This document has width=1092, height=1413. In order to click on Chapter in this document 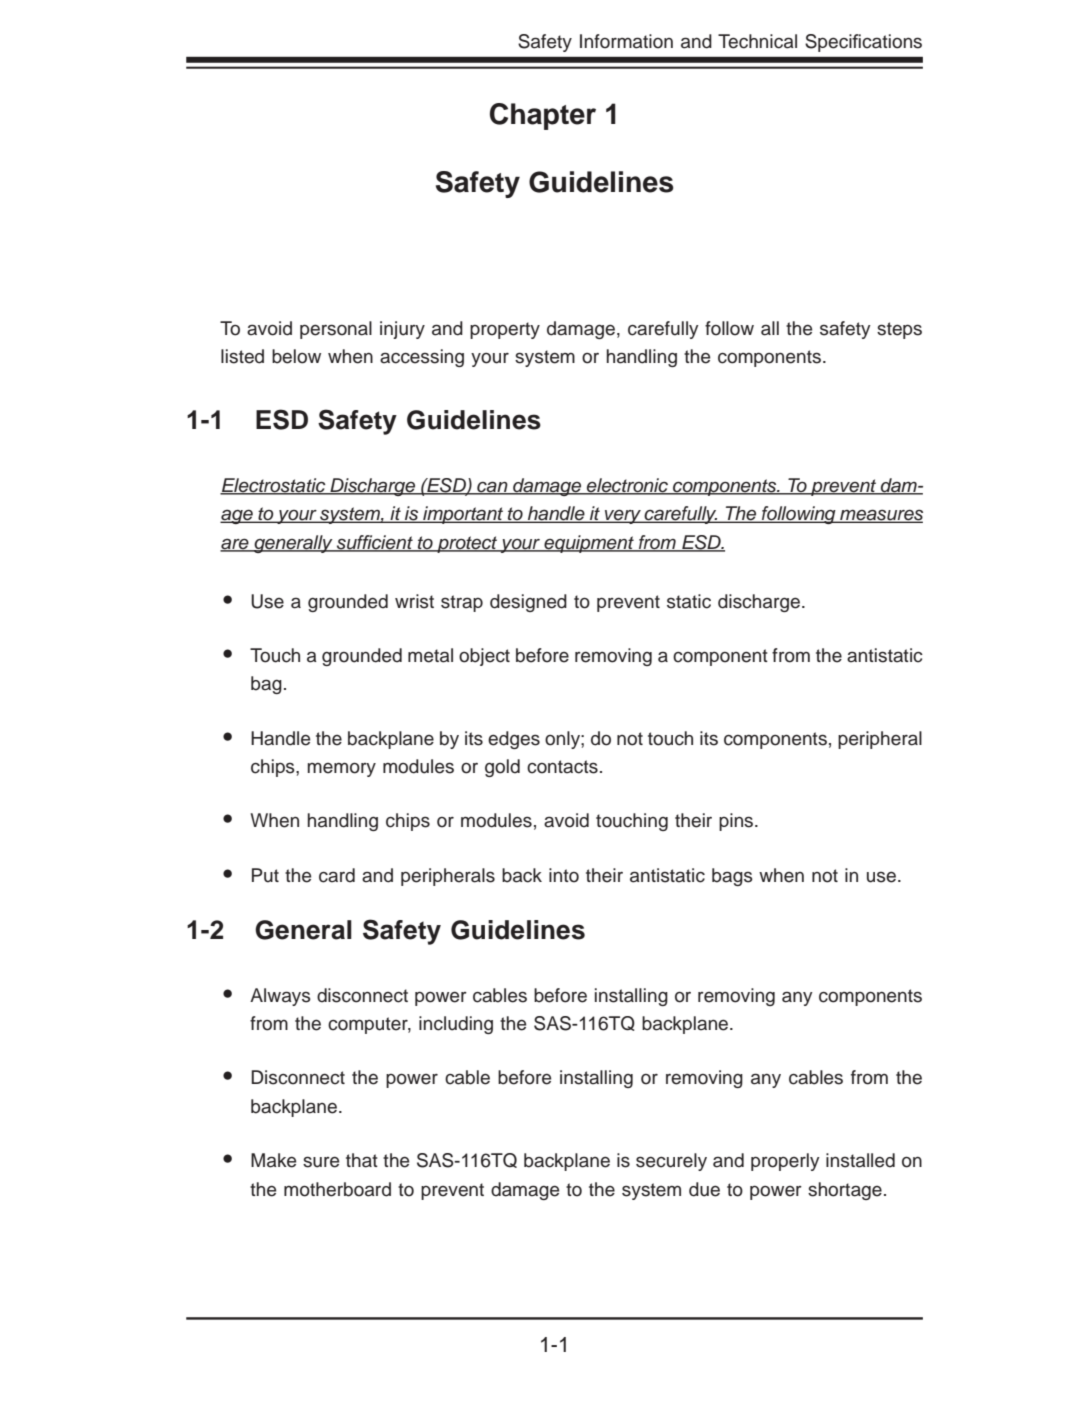, I will do `click(543, 116)`.
